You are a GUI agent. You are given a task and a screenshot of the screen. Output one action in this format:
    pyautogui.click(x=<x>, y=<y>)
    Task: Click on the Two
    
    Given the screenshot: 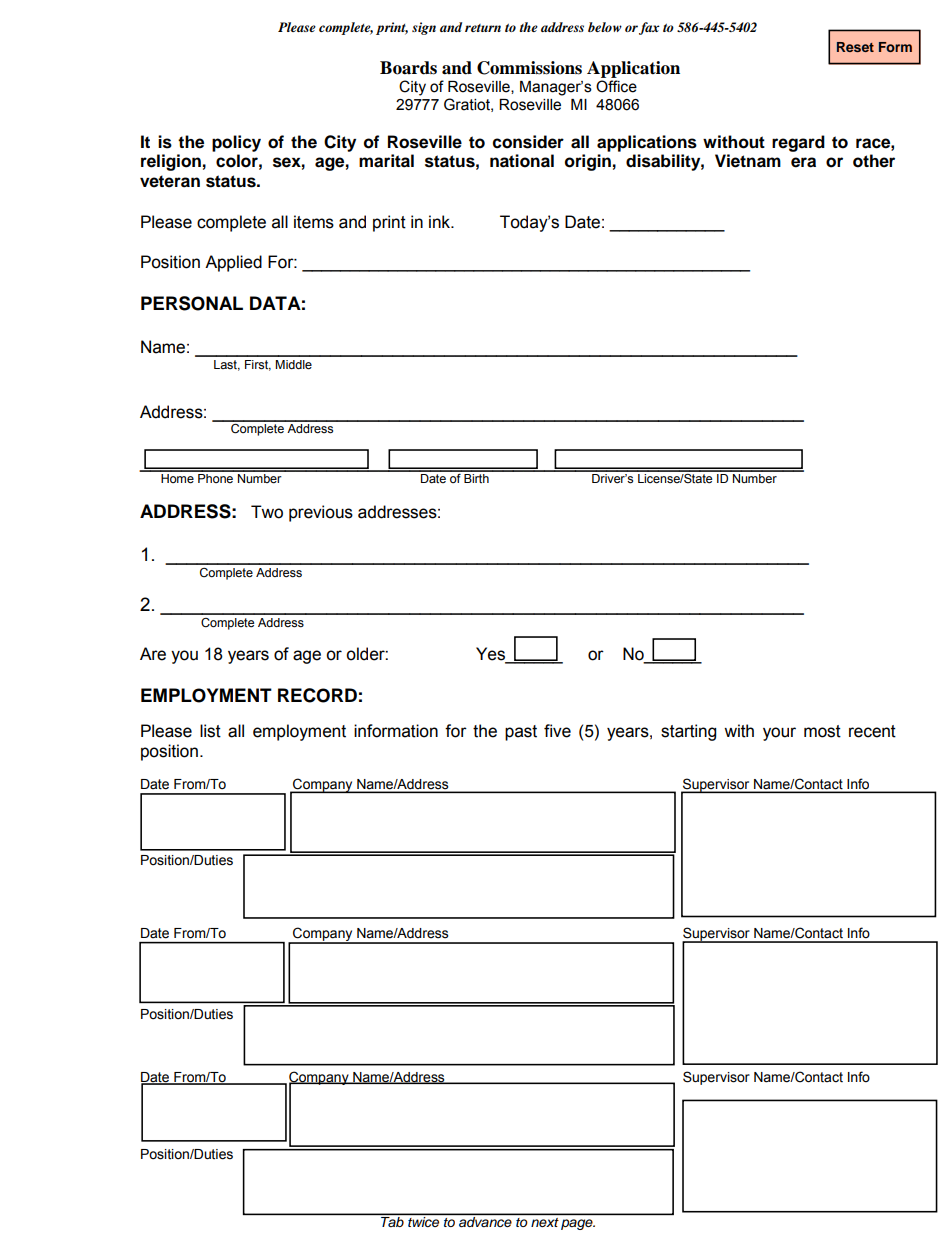 What is the action you would take?
    pyautogui.click(x=267, y=512)
